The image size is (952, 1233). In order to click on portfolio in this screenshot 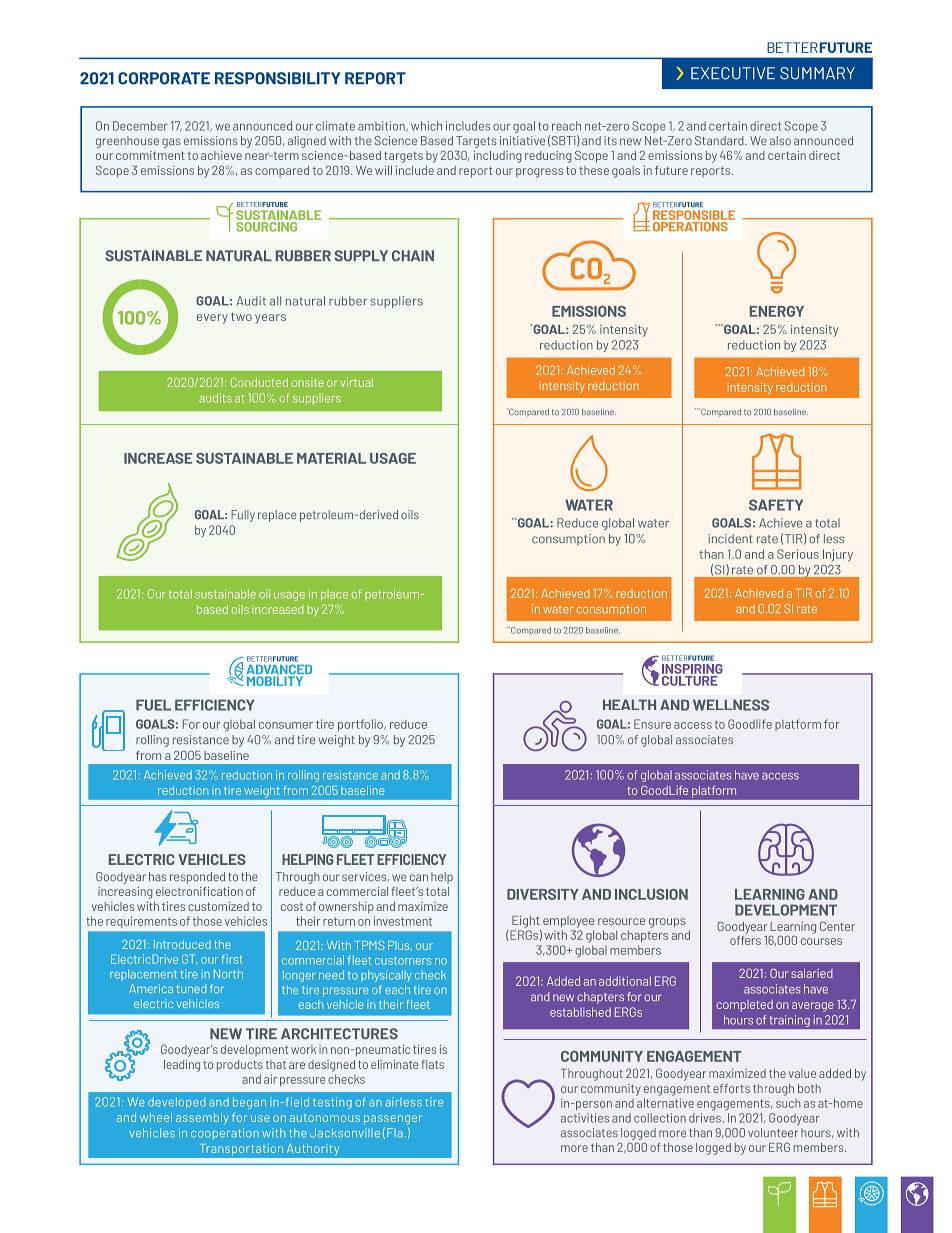, I will do `click(361, 725)`.
